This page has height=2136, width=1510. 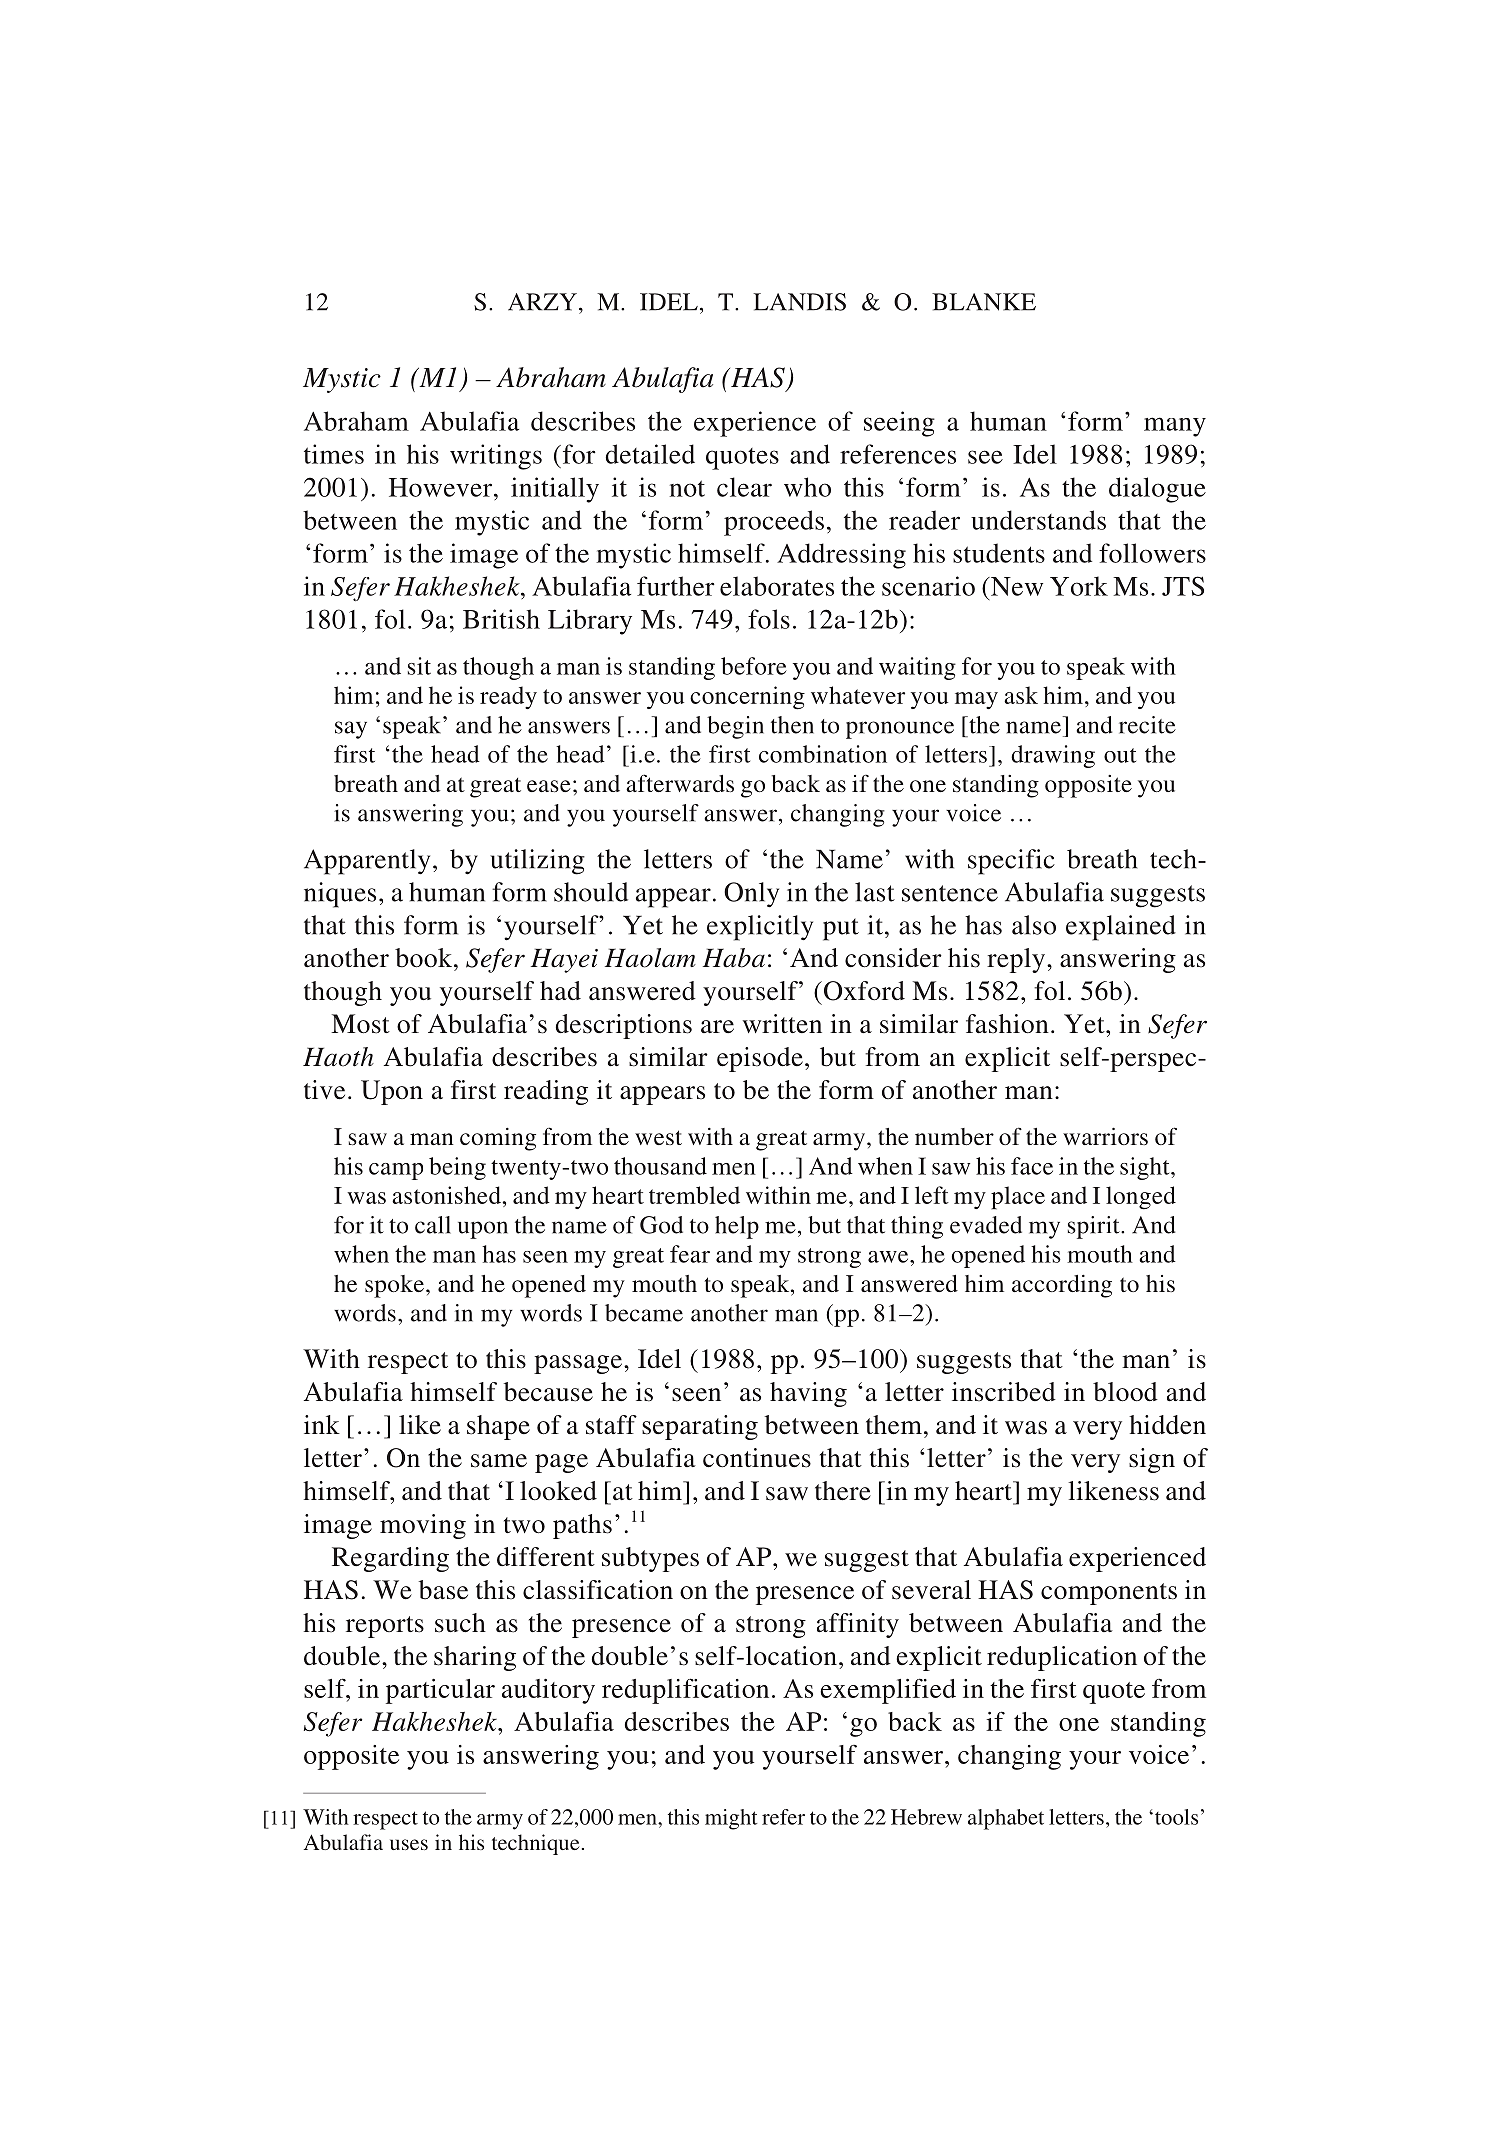 What do you see at coordinates (731, 1819) in the page?
I see `might` at bounding box center [731, 1819].
